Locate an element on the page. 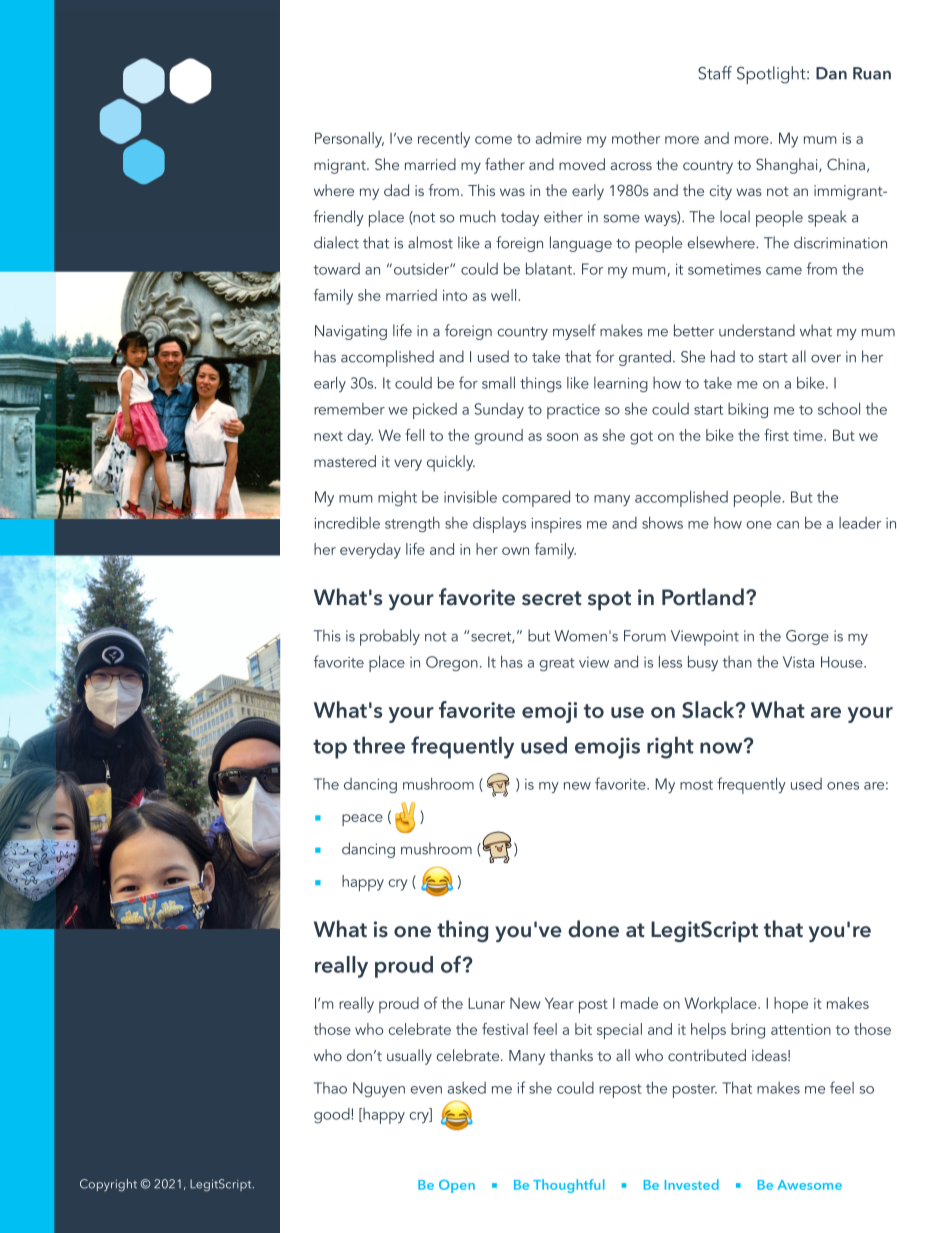 Image resolution: width=952 pixels, height=1233 pixels. three is located at coordinates (379, 745).
